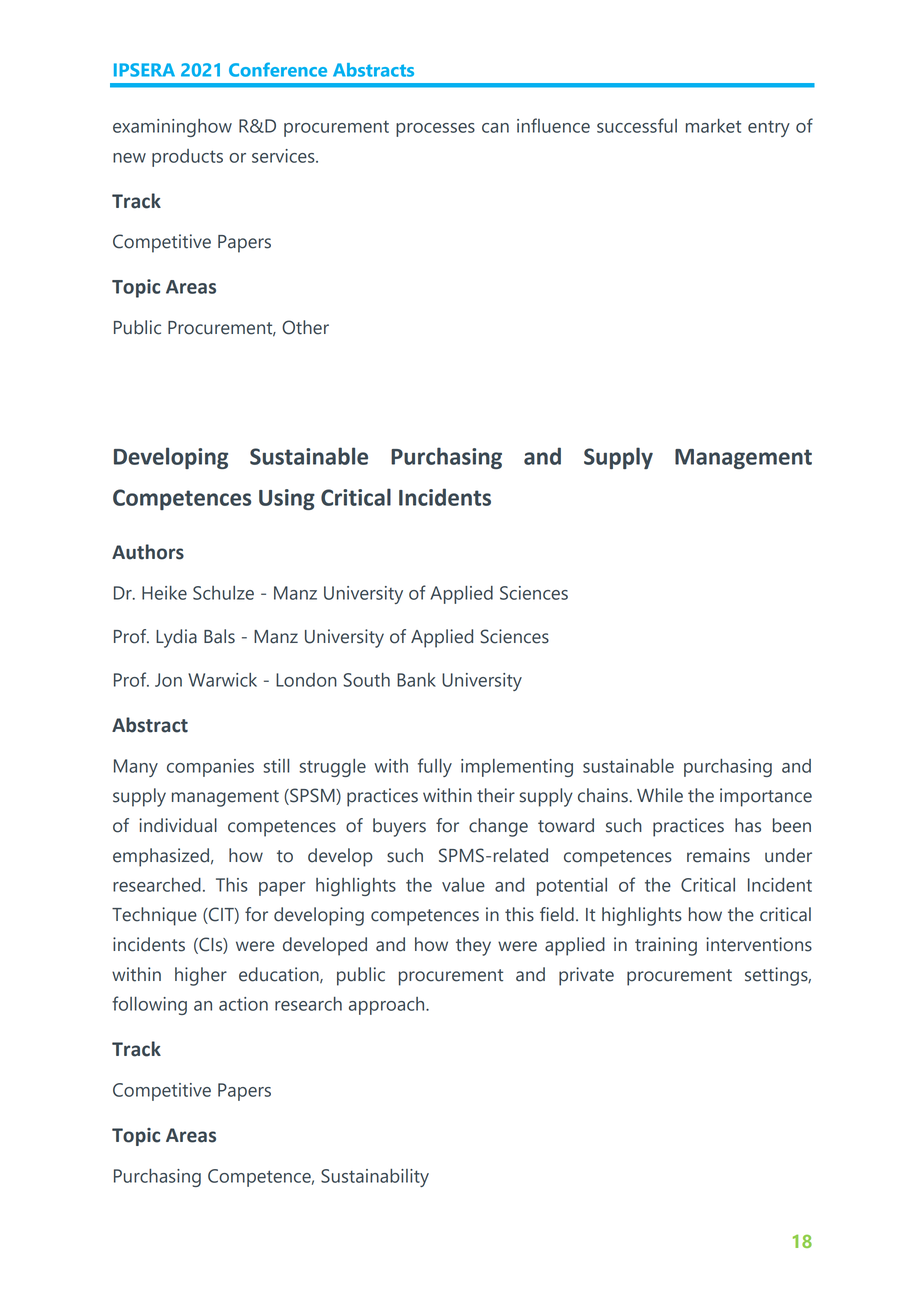  What do you see at coordinates (435, 130) in the document?
I see `processes` at bounding box center [435, 130].
